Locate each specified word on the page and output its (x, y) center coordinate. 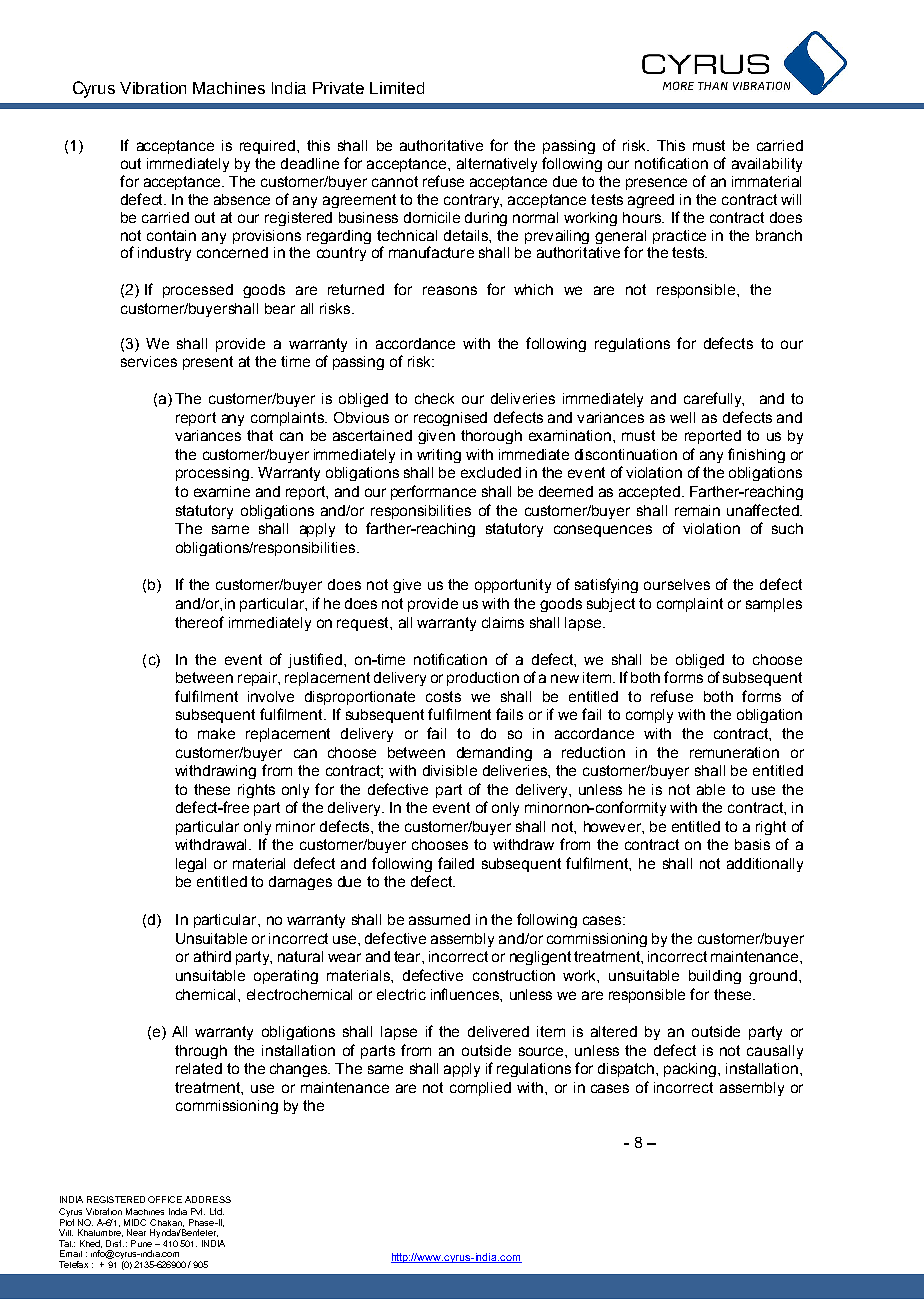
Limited (397, 88)
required (267, 147)
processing (214, 474)
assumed (439, 919)
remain (697, 510)
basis (752, 844)
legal (191, 865)
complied (480, 1089)
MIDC (135, 1222)
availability (767, 165)
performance (433, 492)
